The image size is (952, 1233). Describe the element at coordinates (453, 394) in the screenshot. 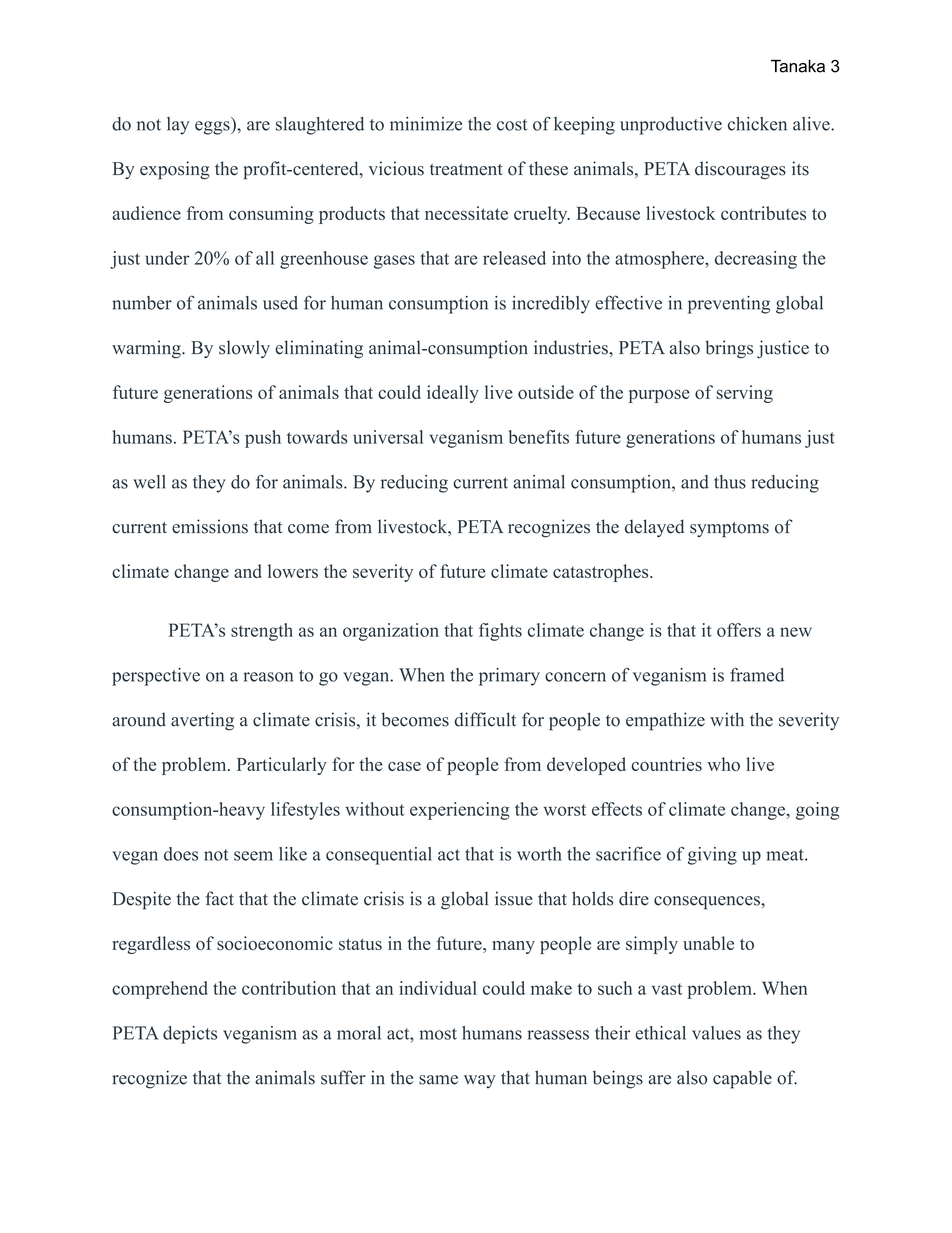

I see `ideally` at that location.
